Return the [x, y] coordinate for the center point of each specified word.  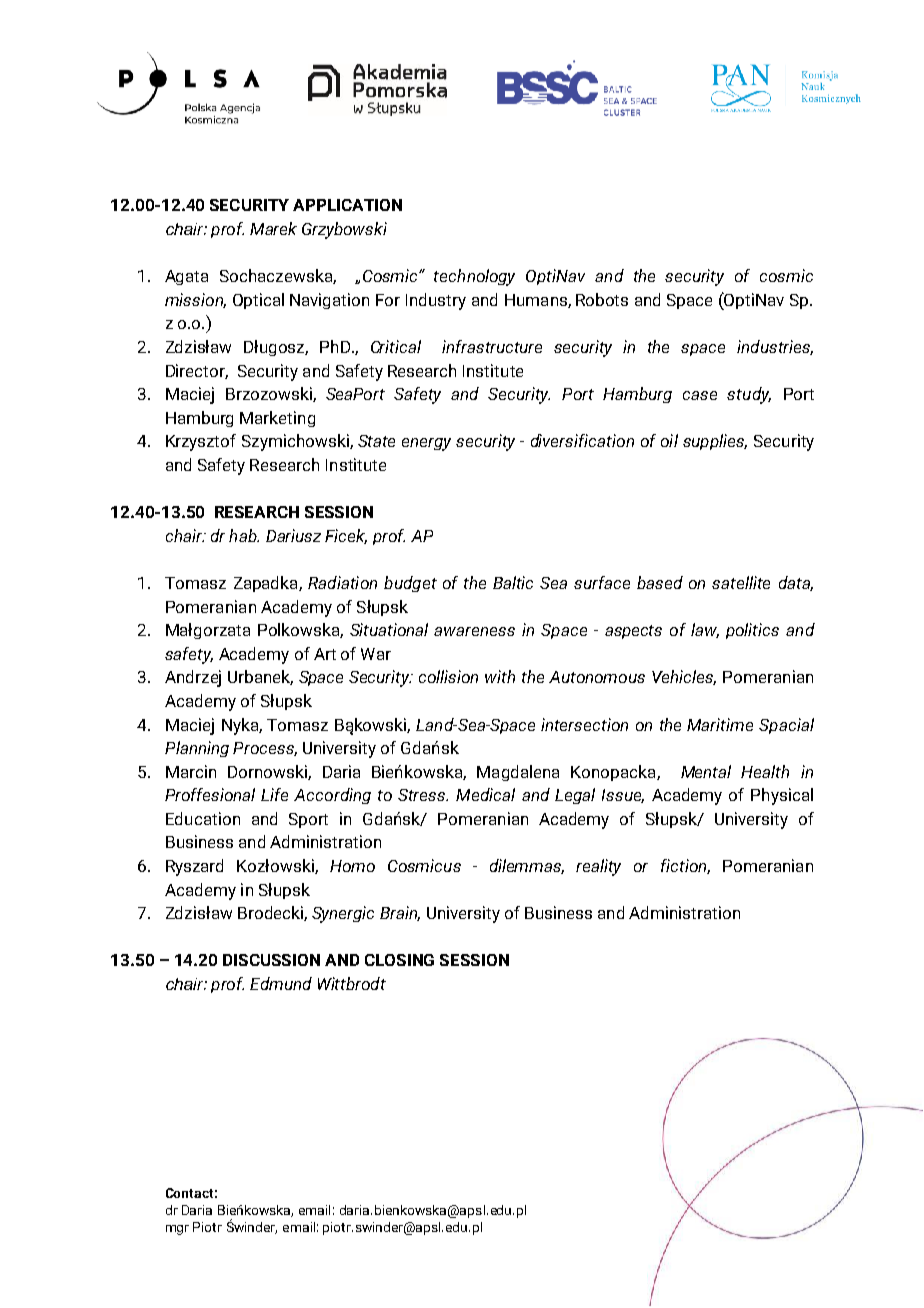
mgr [177, 1230]
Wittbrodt [352, 983]
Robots [602, 299]
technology [474, 277]
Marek [273, 228]
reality [598, 867]
